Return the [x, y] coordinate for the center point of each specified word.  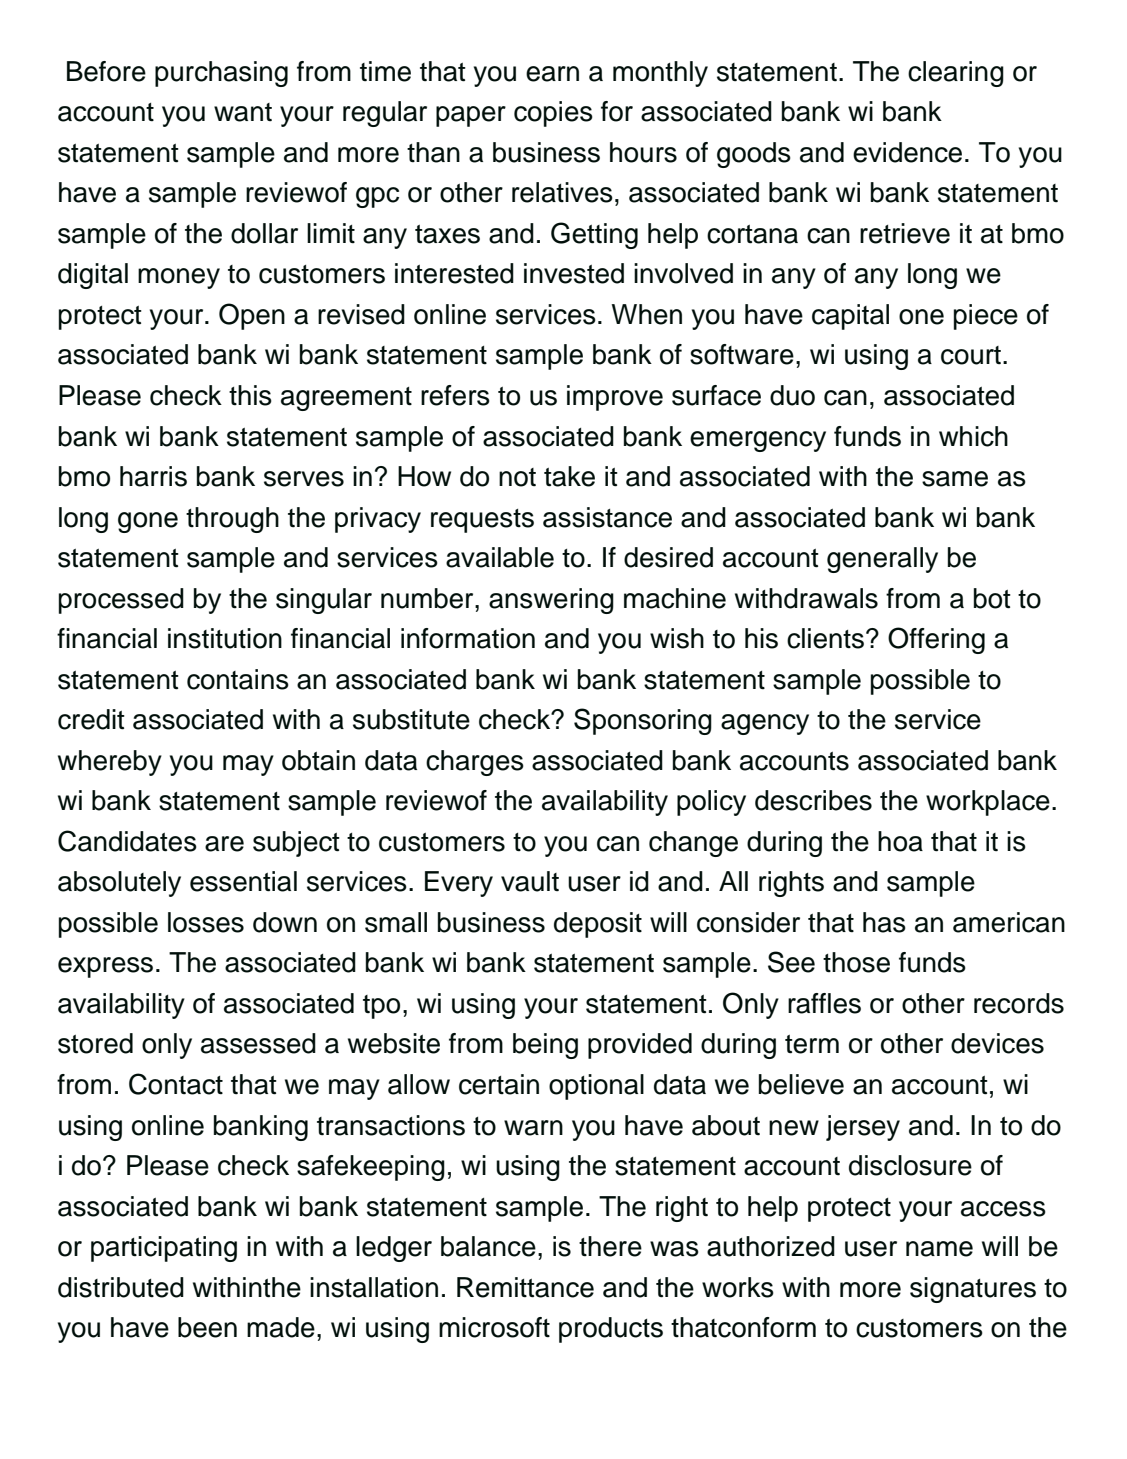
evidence [907, 152]
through [232, 520]
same [955, 479]
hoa [900, 841]
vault [530, 881]
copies [553, 114]
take [569, 476]
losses [206, 922]
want [243, 112]
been [207, 1327]
